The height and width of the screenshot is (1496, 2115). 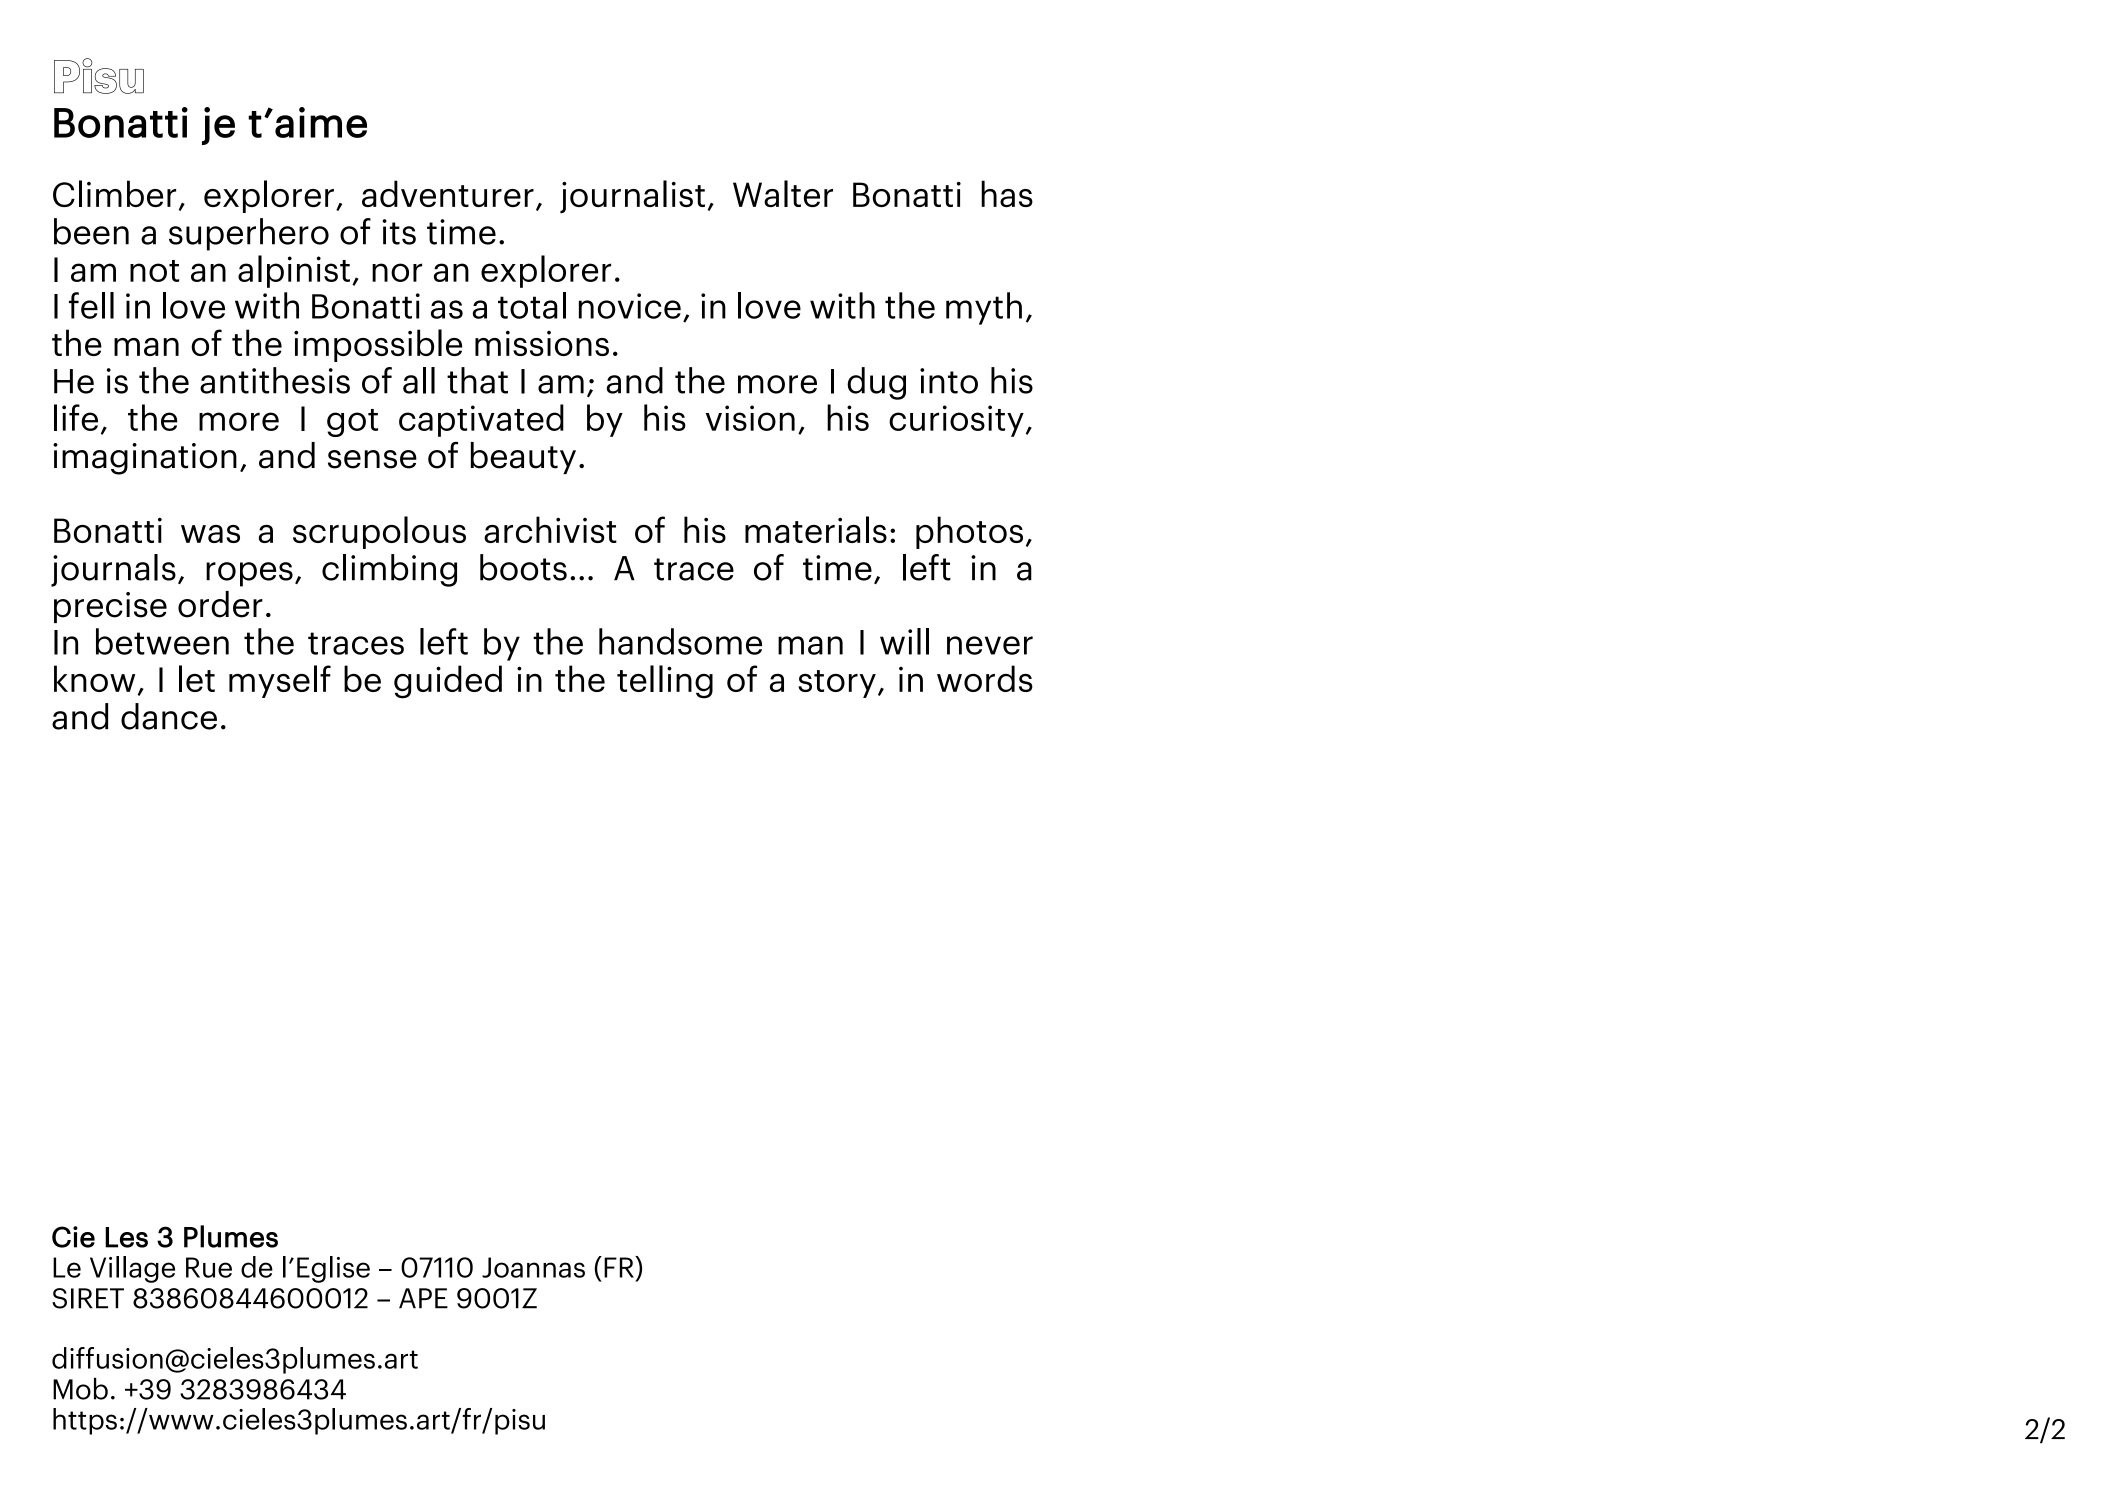 What do you see at coordinates (220, 604) in the screenshot?
I see `order` at bounding box center [220, 604].
